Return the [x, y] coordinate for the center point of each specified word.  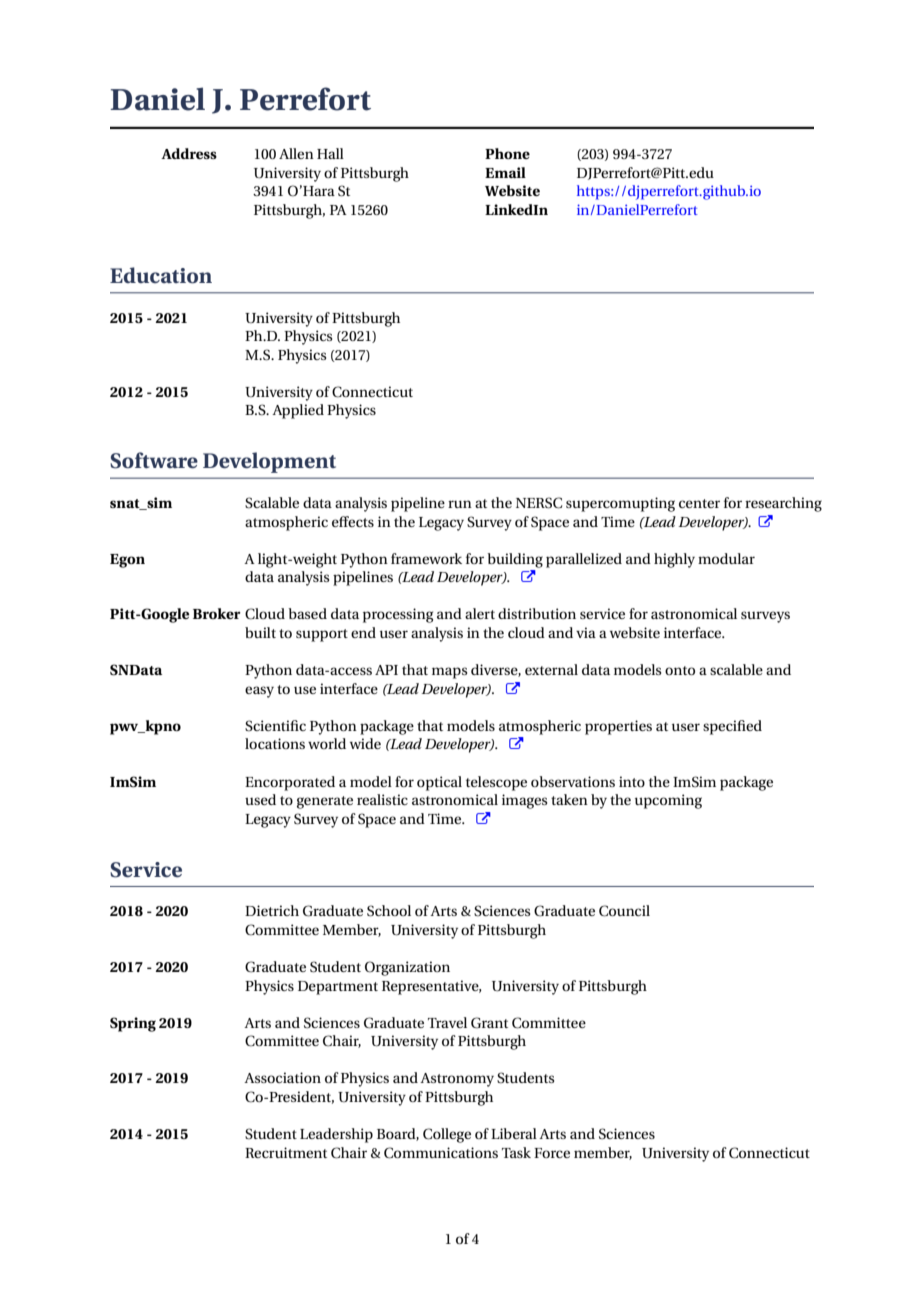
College [447, 1135]
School [389, 911]
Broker [217, 613]
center [699, 503]
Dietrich [272, 910]
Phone [507, 153]
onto [680, 670]
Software [154, 460]
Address [189, 153]
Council [624, 911]
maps [449, 673]
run [460, 504]
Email [505, 172]
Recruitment [286, 1152]
